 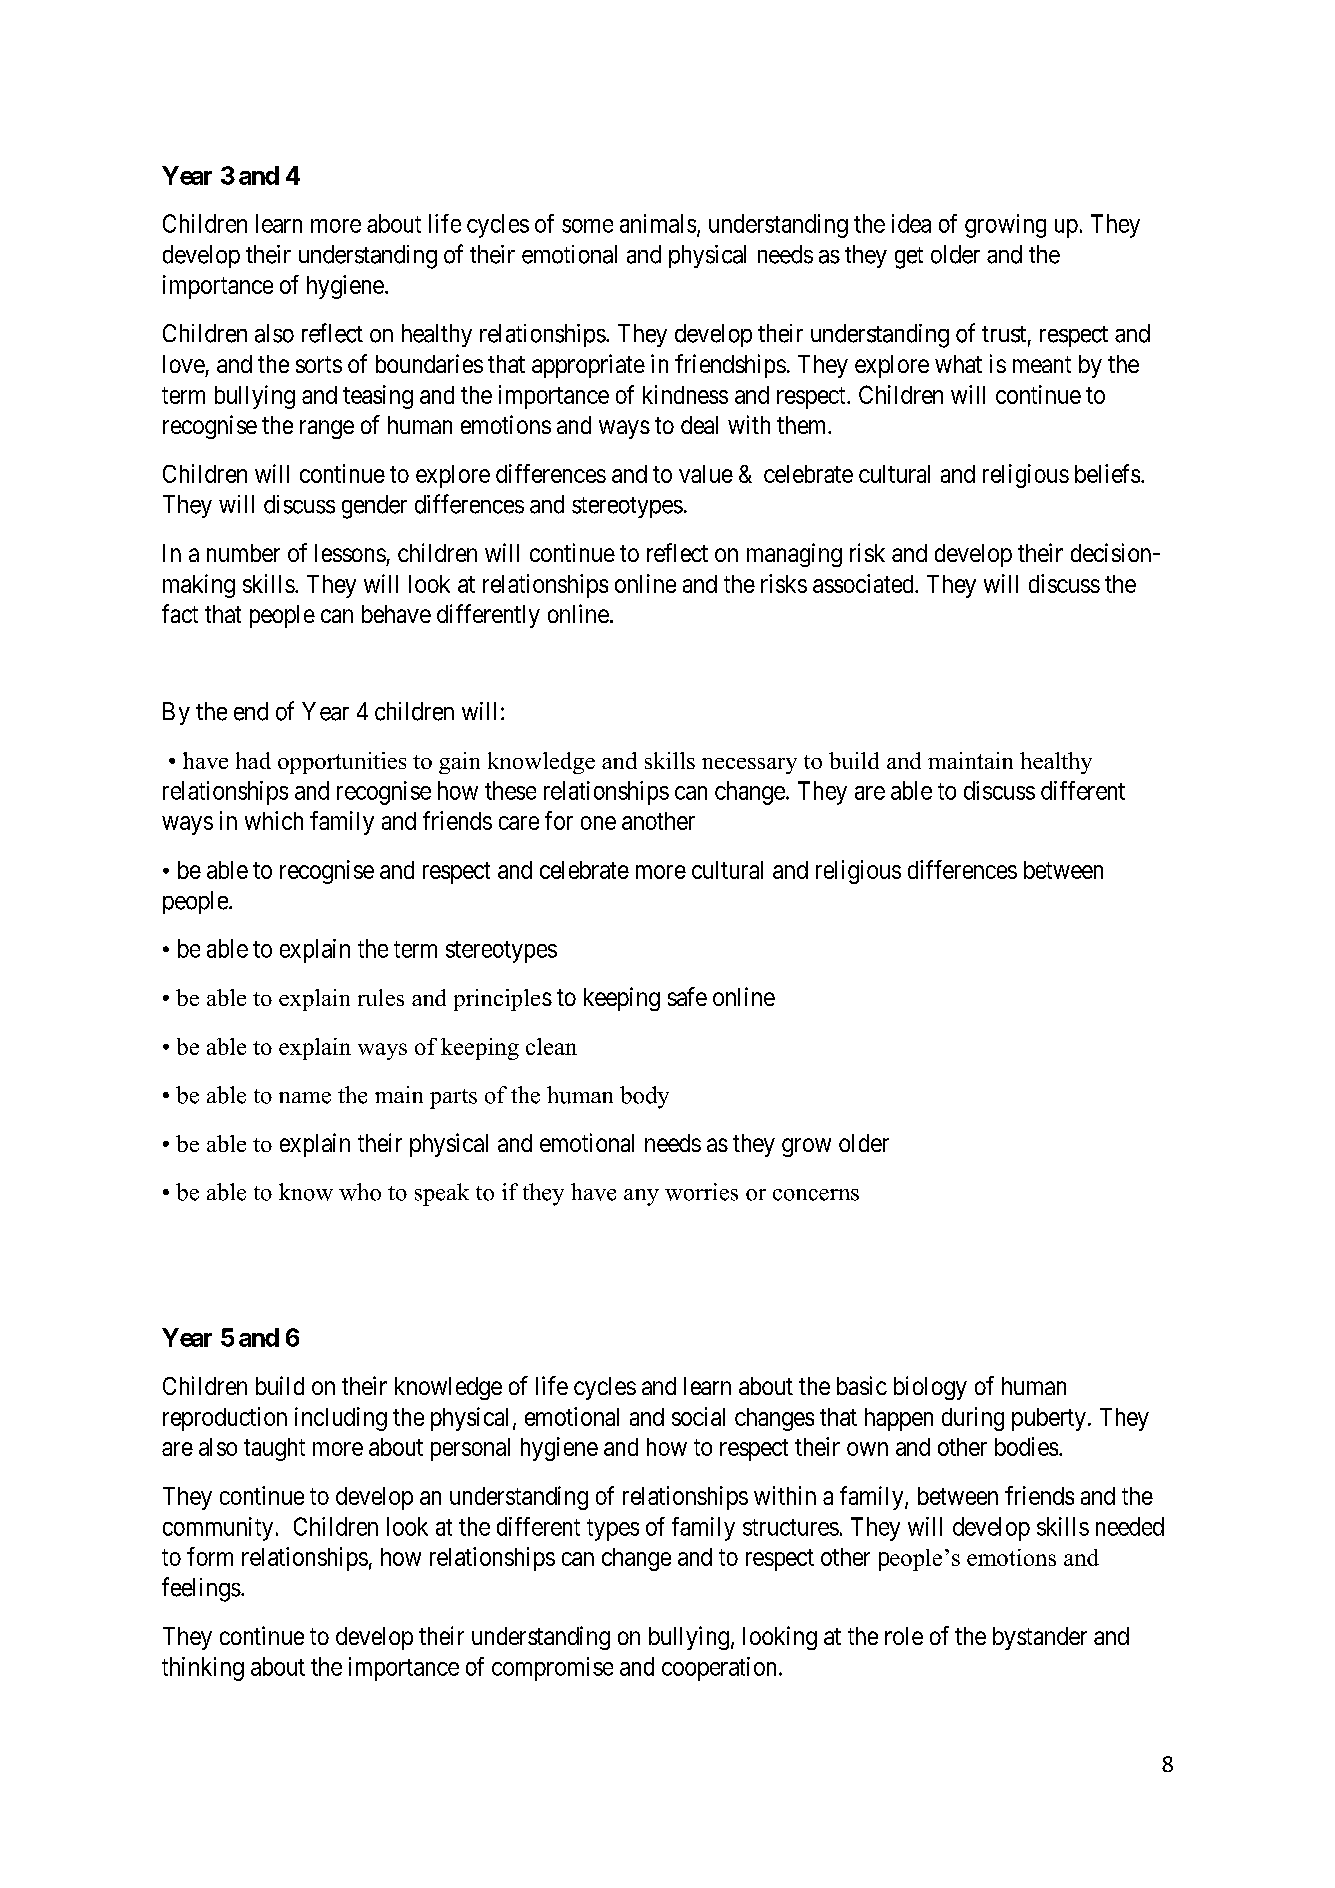 What do you see at coordinates (687, 996) in the screenshot?
I see `safe` at bounding box center [687, 996].
